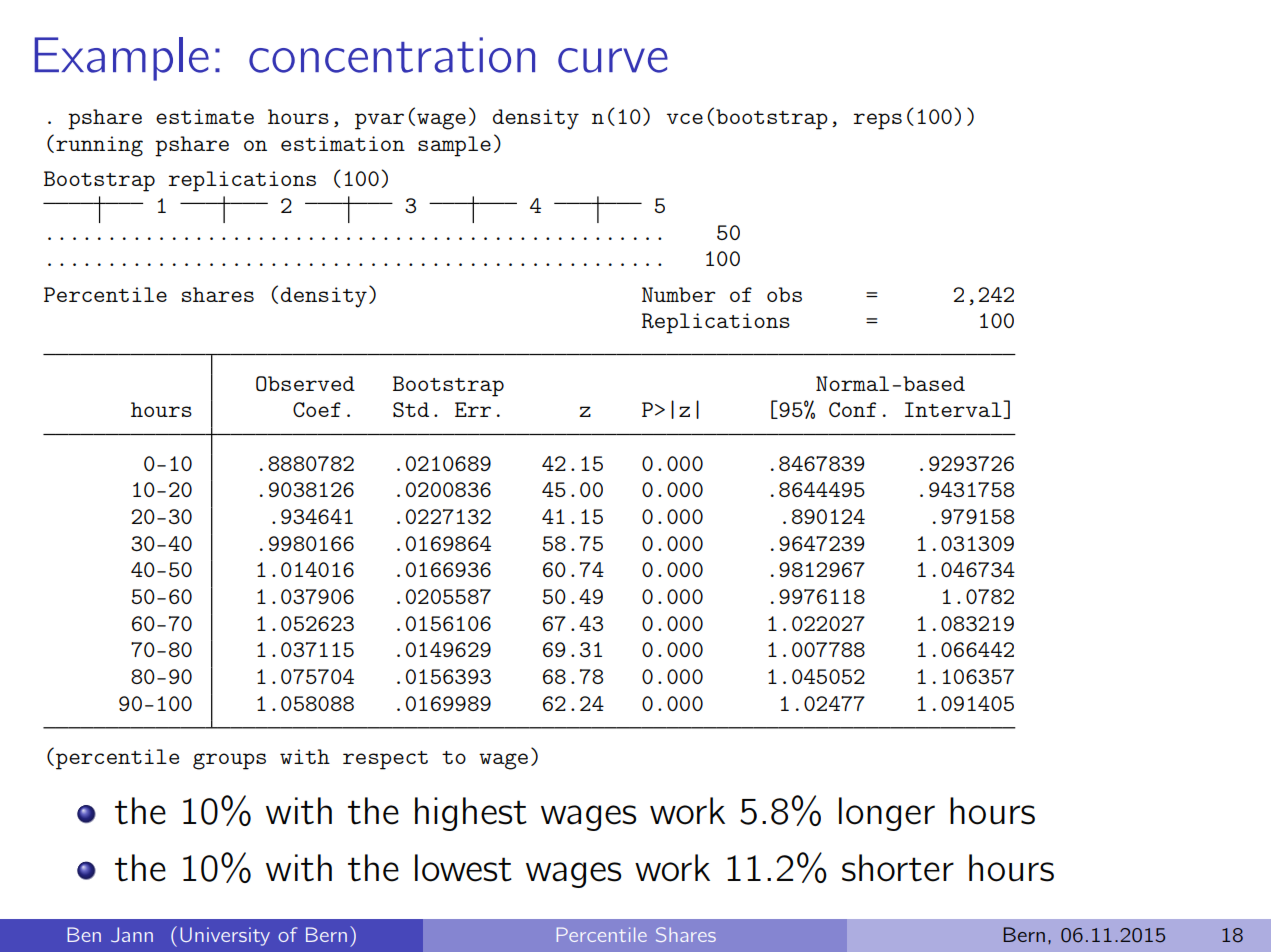 This image has height=952, width=1271. Describe the element at coordinates (99, 146) in the image. I see `running` at that location.
